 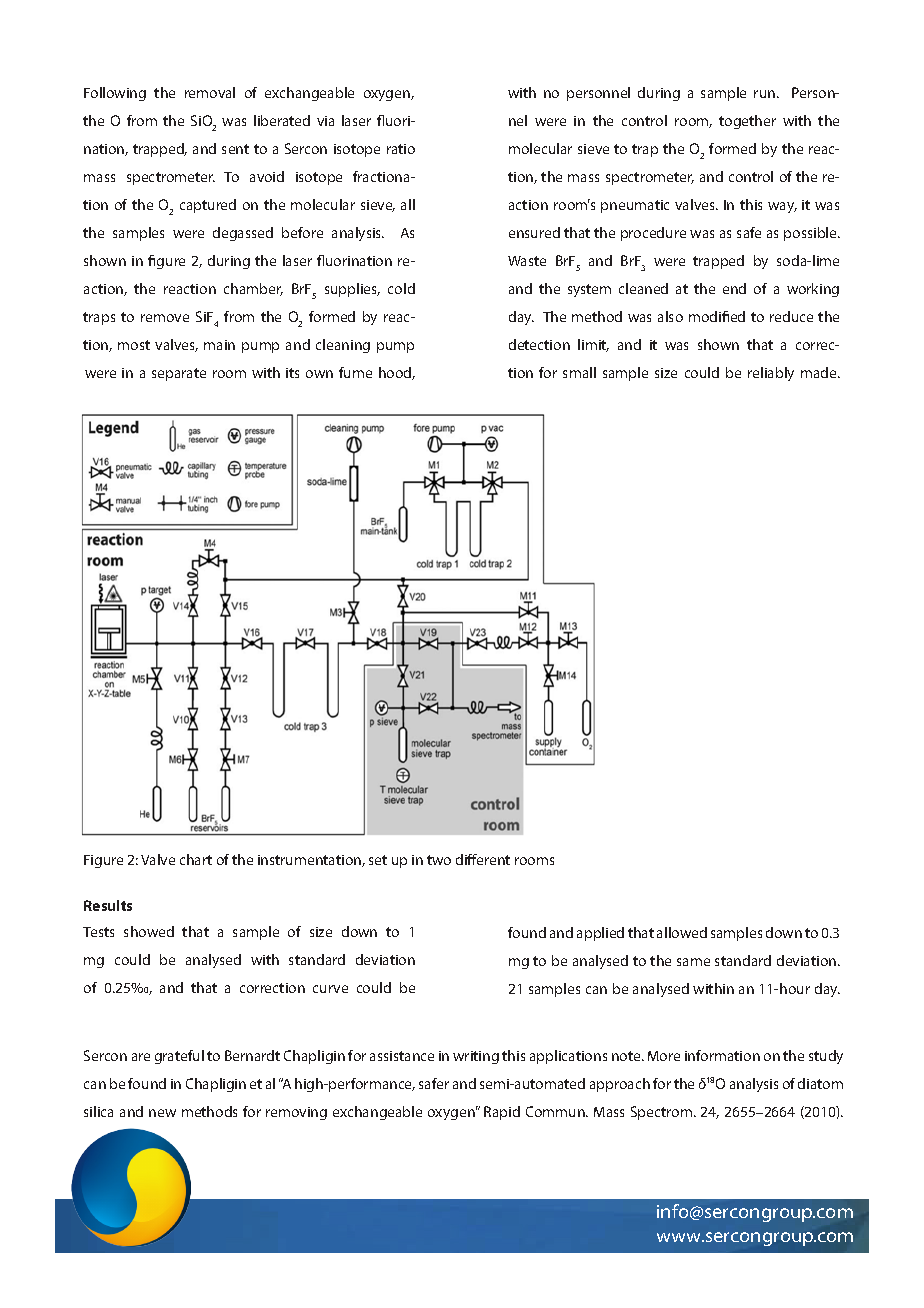 I want to click on writing, so click(x=476, y=1057).
